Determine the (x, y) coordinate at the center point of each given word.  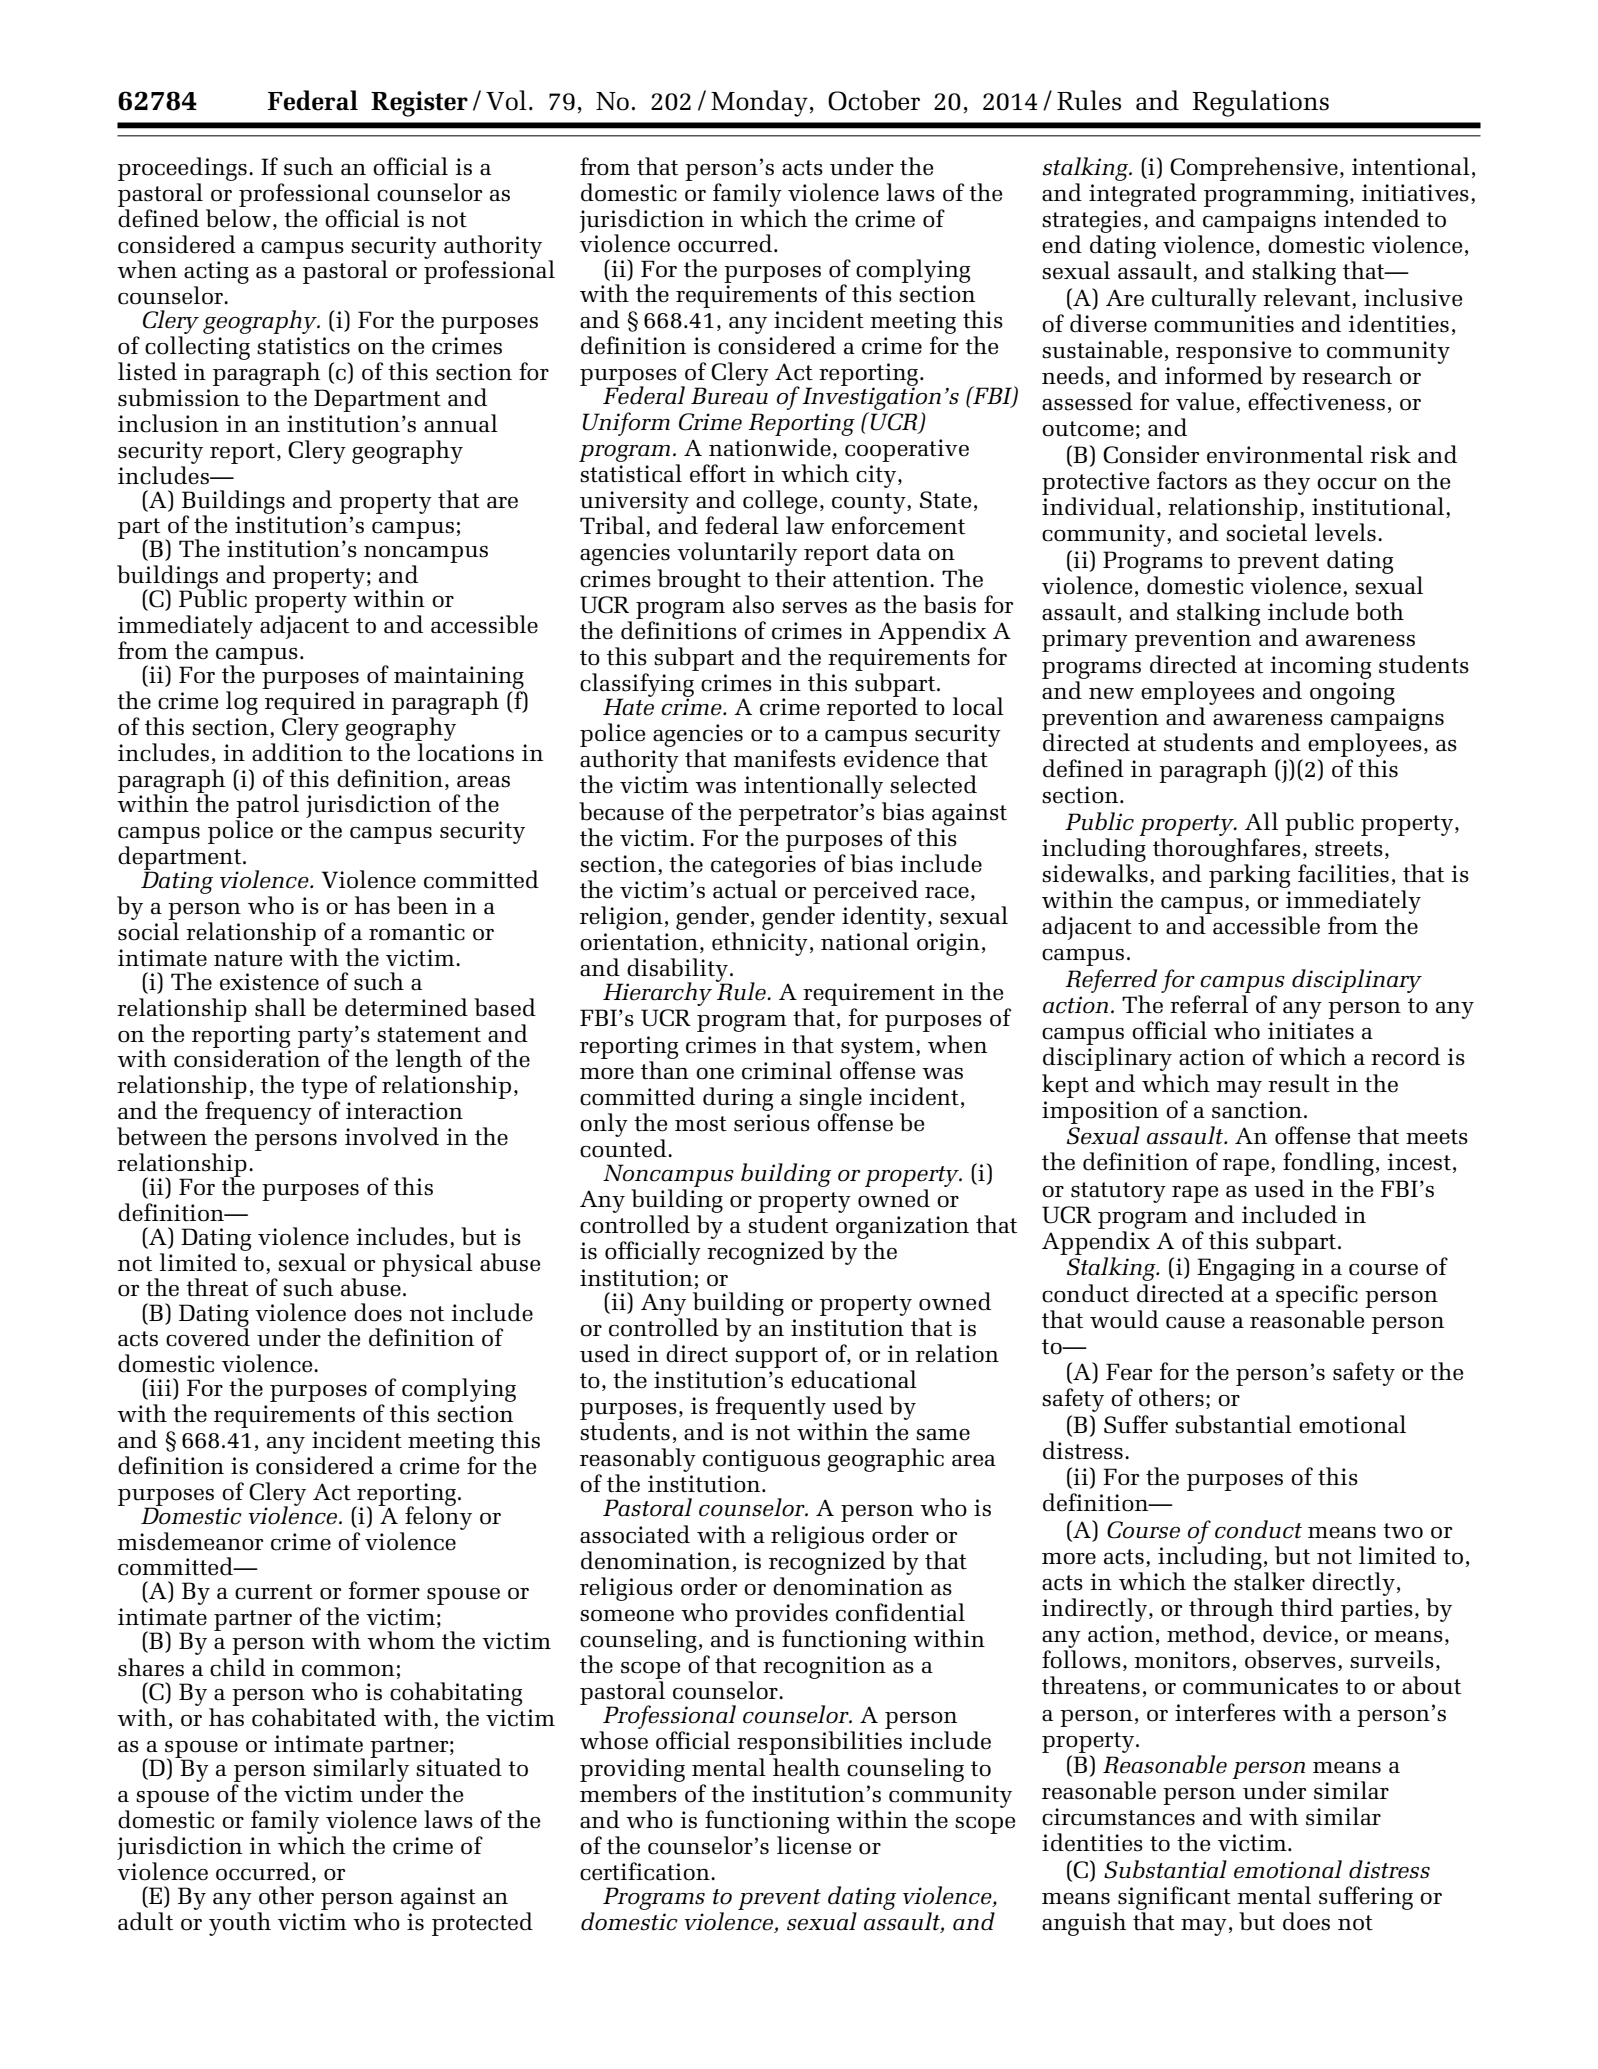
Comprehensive (1254, 169)
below (238, 218)
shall (280, 1007)
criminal (787, 1070)
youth (240, 1924)
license (814, 1845)
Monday (759, 103)
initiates (1311, 1031)
